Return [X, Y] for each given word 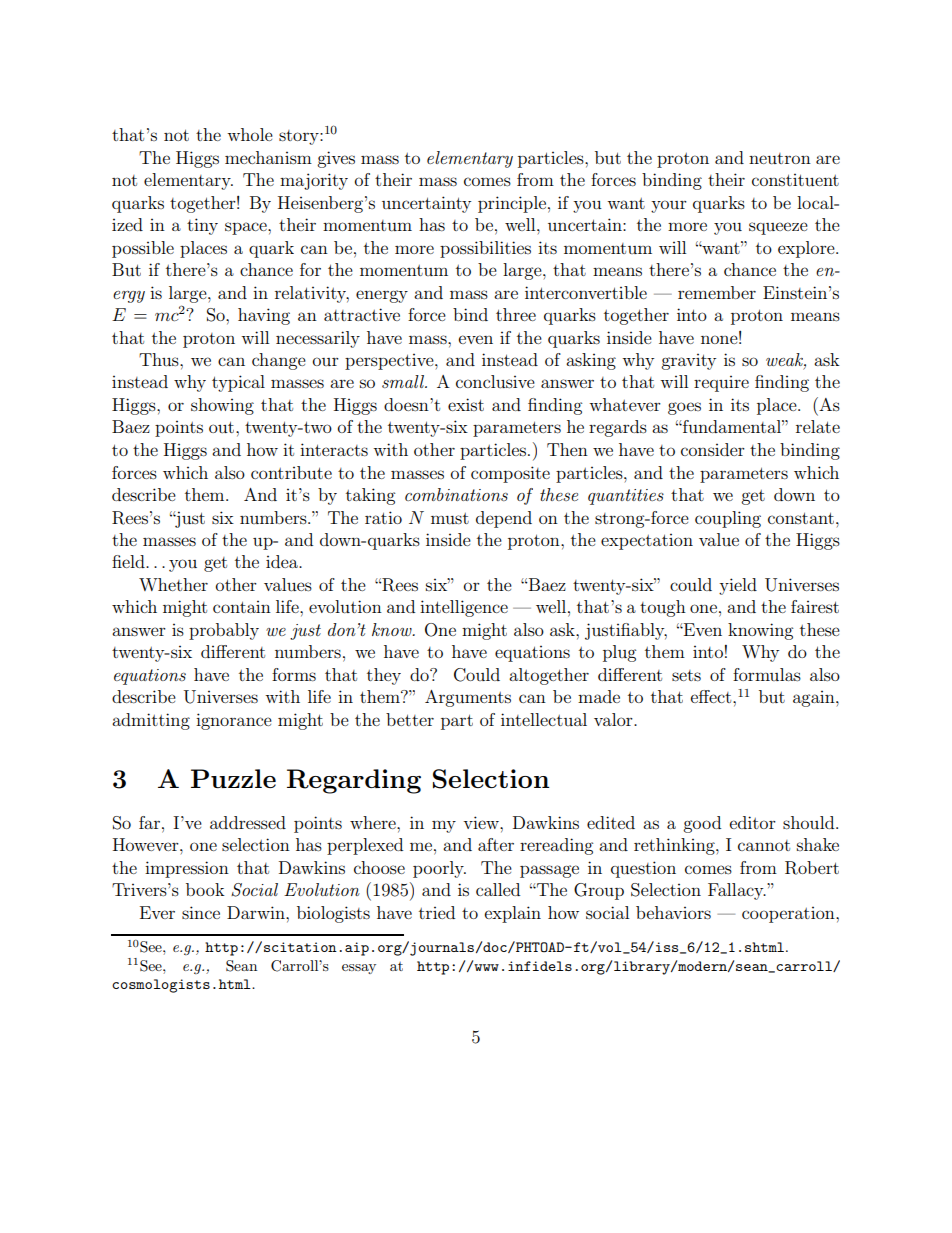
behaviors [673, 912]
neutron [780, 158]
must [450, 518]
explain [513, 914]
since [201, 912]
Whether [173, 584]
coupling [728, 519]
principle [512, 204]
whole [250, 134]
